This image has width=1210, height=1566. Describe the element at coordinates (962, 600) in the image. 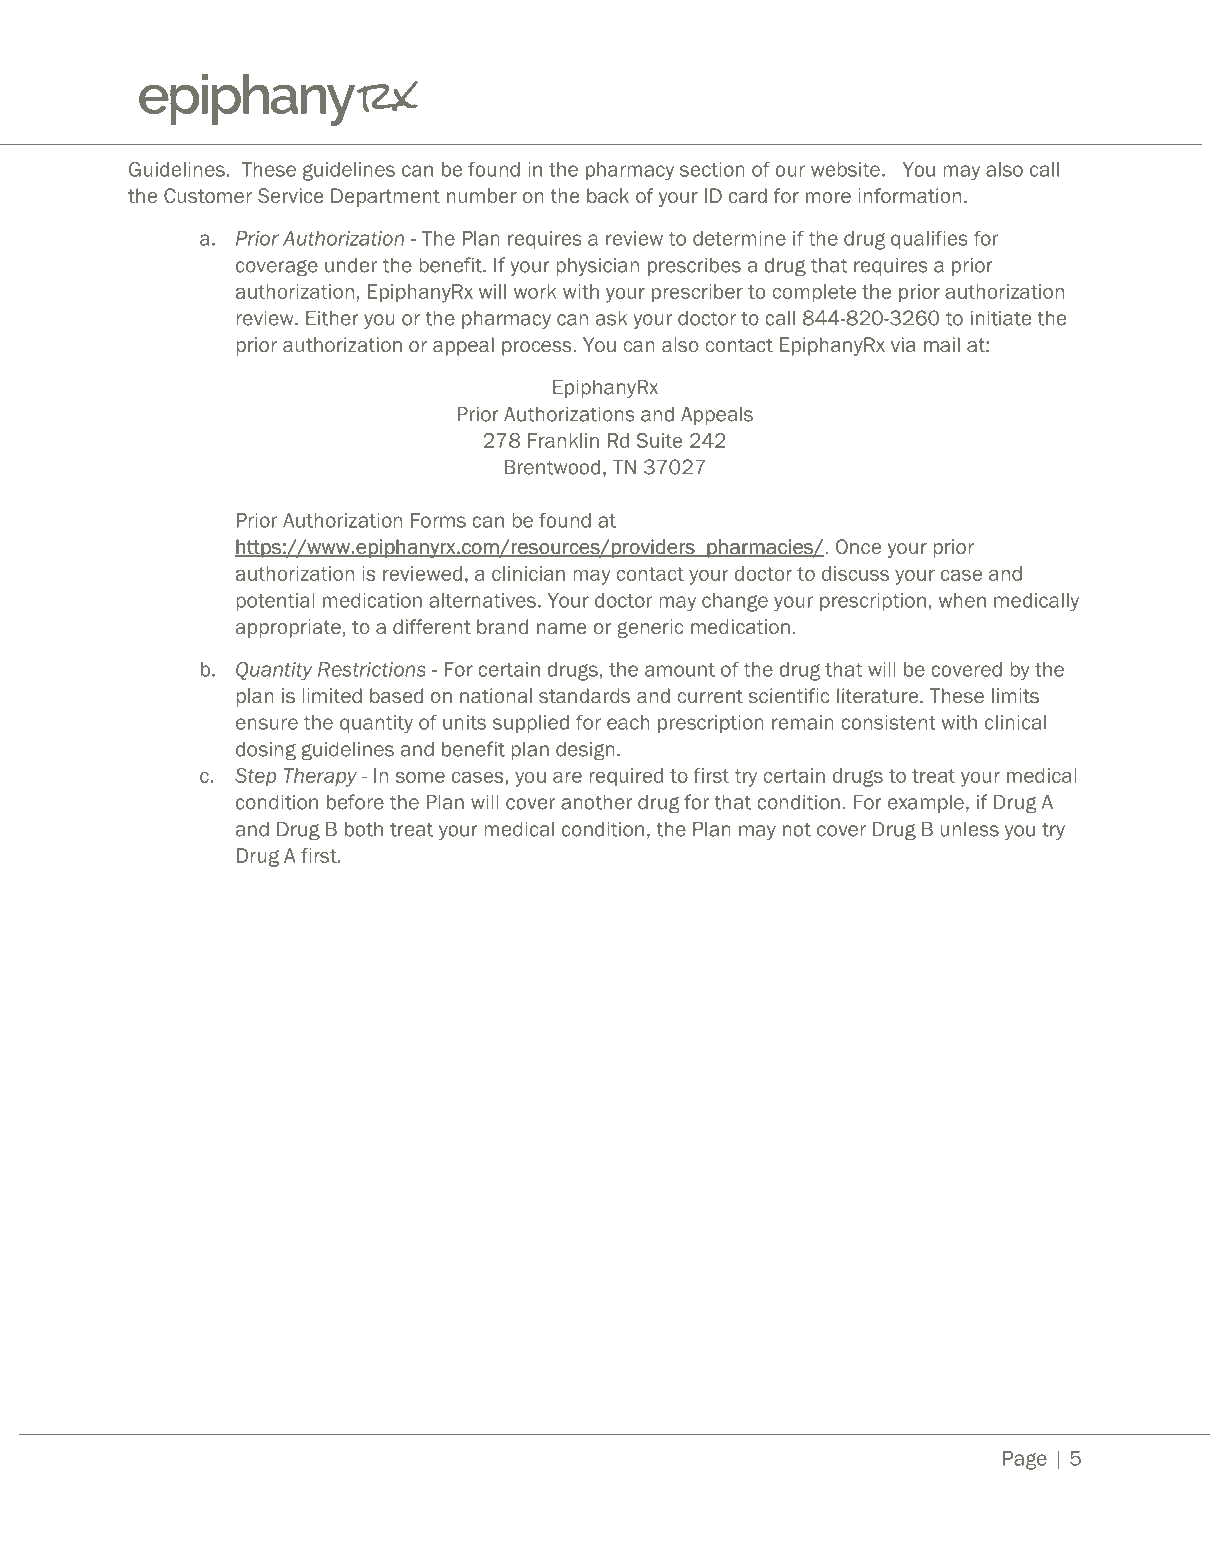

I see `when` at that location.
